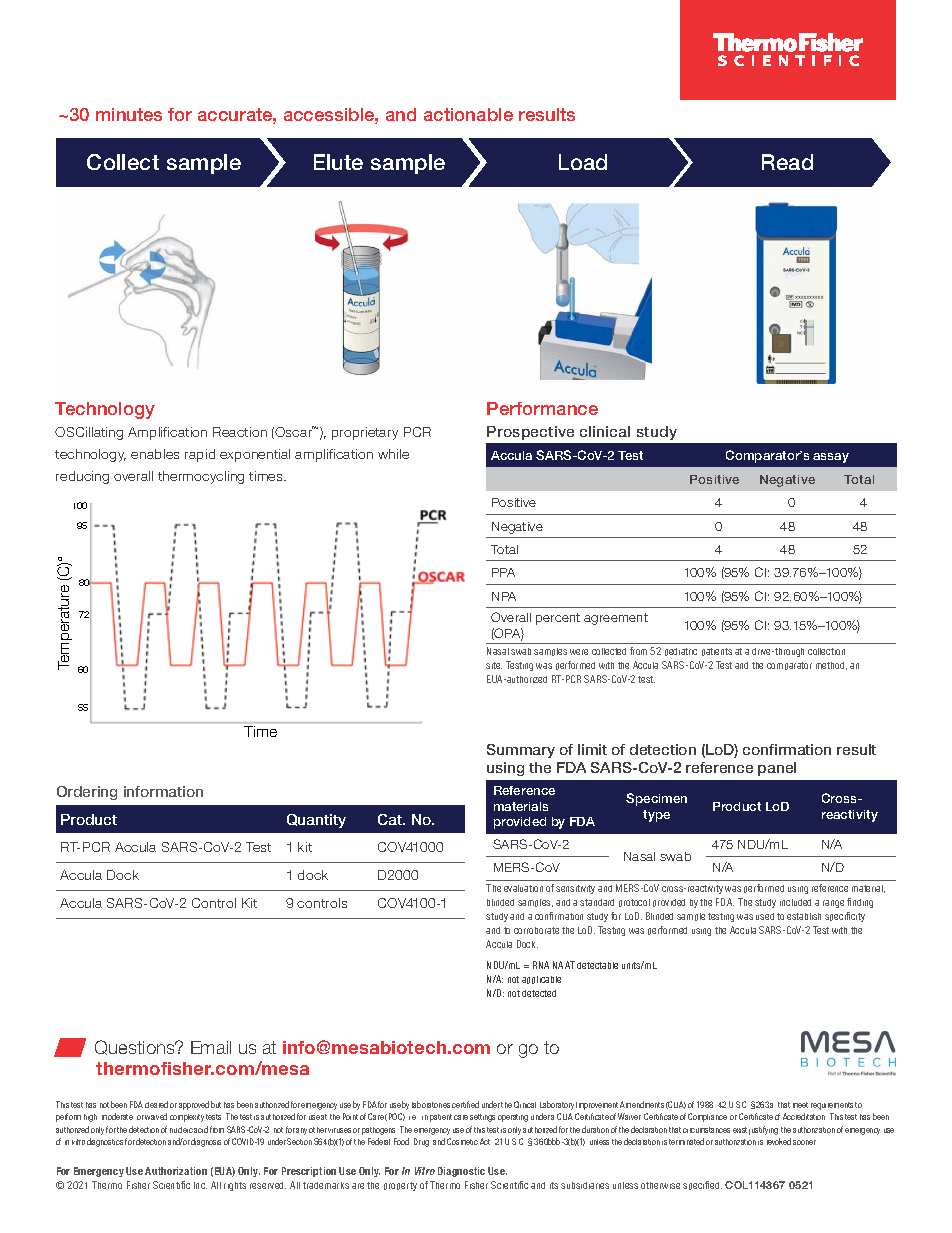 The height and width of the screenshot is (1233, 952). What do you see at coordinates (494, 665) in the screenshot?
I see `site` at bounding box center [494, 665].
